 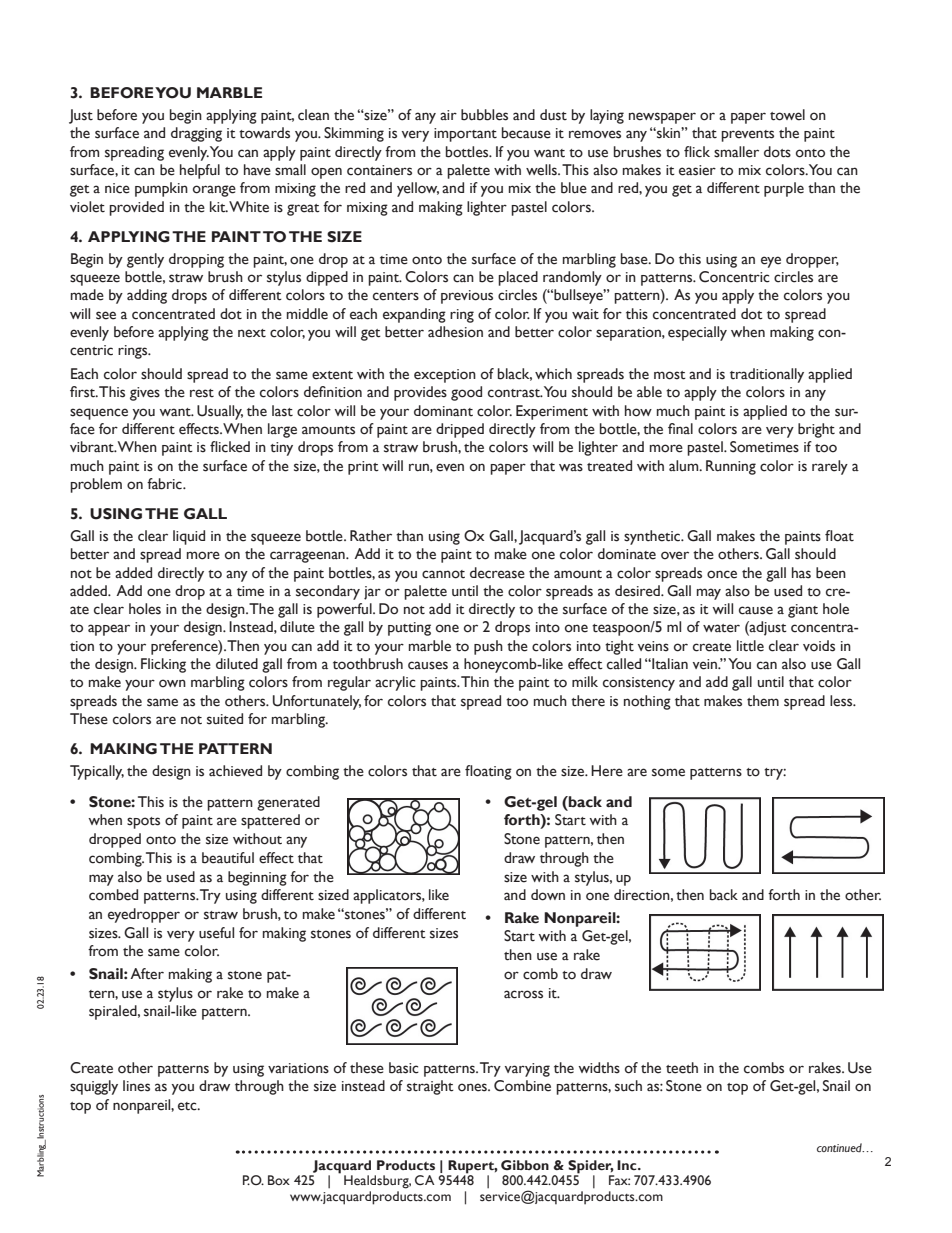 What do you see at coordinates (165, 484) in the screenshot?
I see `fabric` at bounding box center [165, 484].
